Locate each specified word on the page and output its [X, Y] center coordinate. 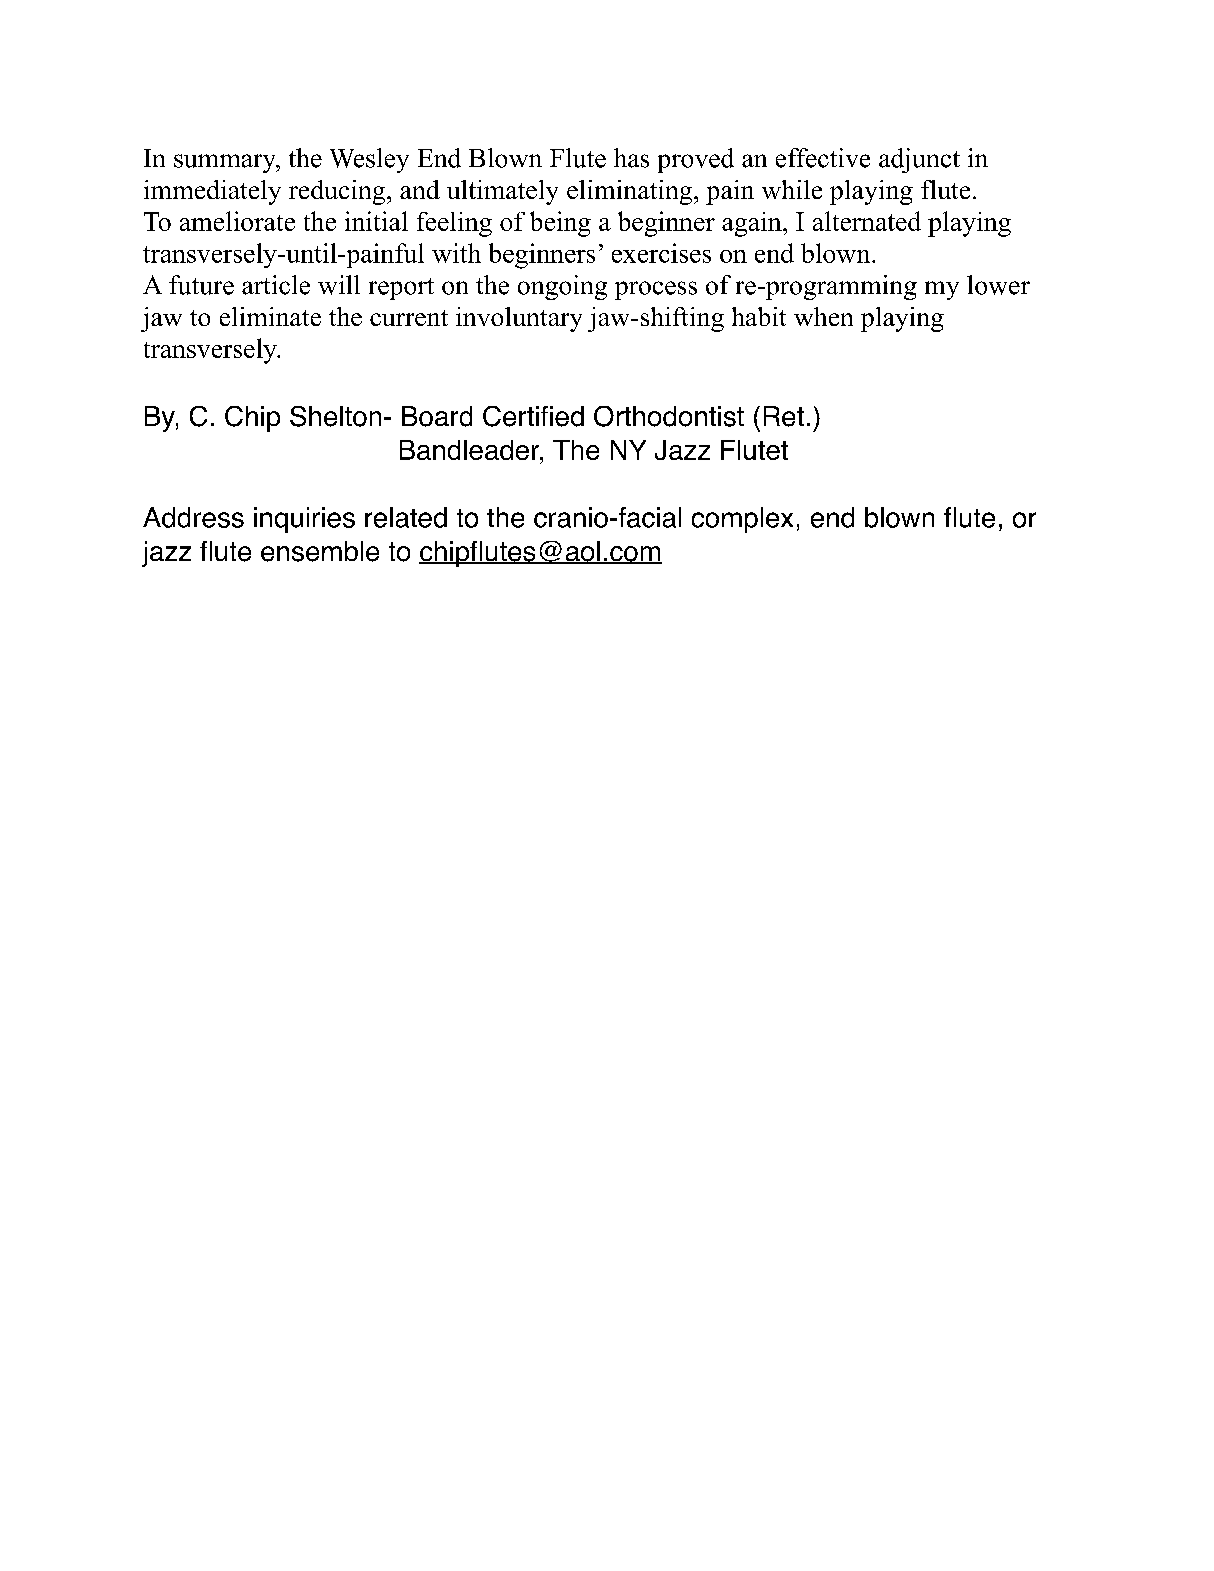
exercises [661, 253]
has [631, 158]
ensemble [320, 551]
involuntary [519, 319]
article [276, 285]
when [823, 316]
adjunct [919, 160]
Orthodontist [669, 416]
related [406, 517]
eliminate [270, 316]
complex [742, 520]
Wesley [369, 160]
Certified [533, 416]
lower [998, 285]
